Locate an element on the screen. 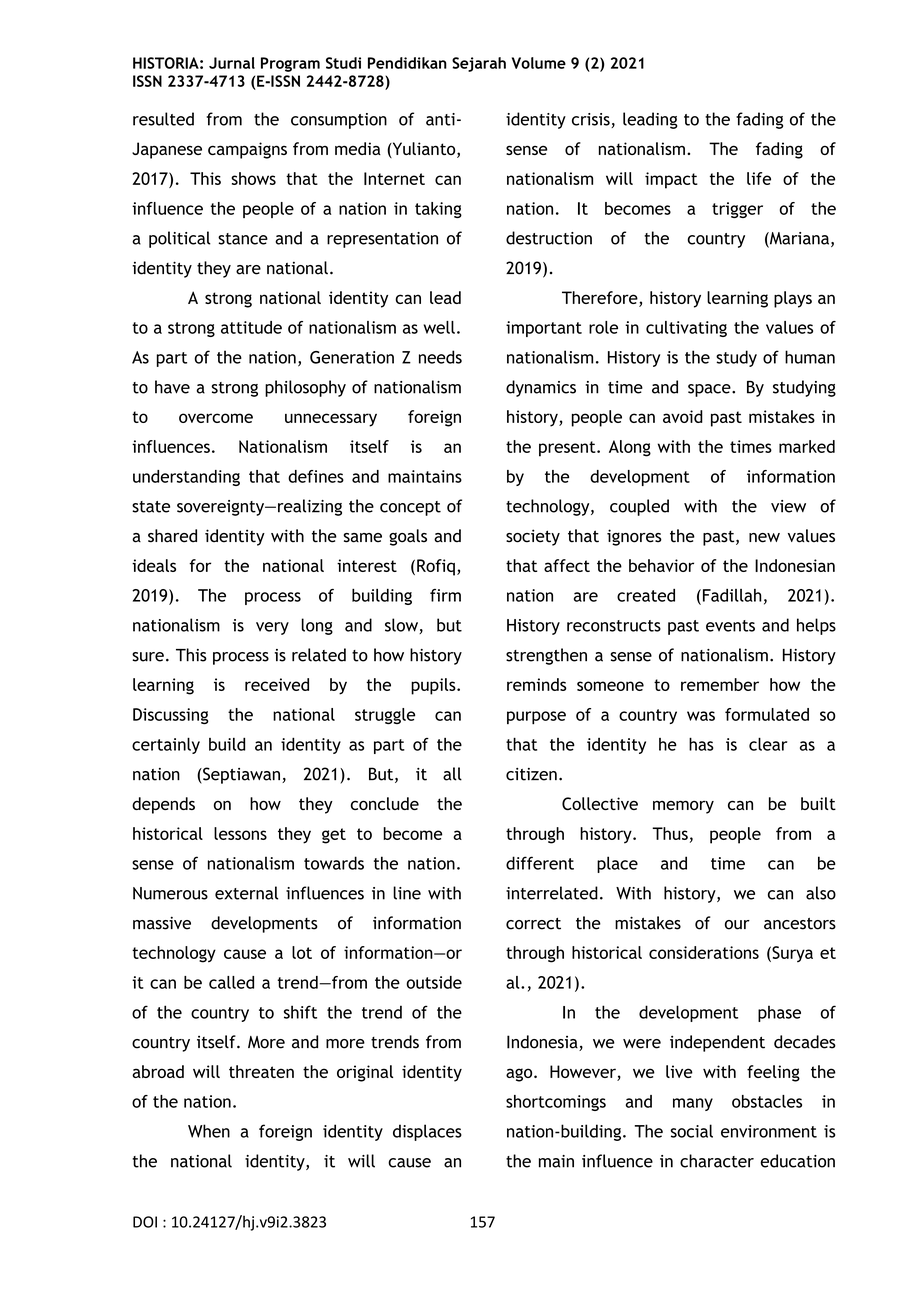 This screenshot has width=924, height=1308. marked is located at coordinates (807, 446).
